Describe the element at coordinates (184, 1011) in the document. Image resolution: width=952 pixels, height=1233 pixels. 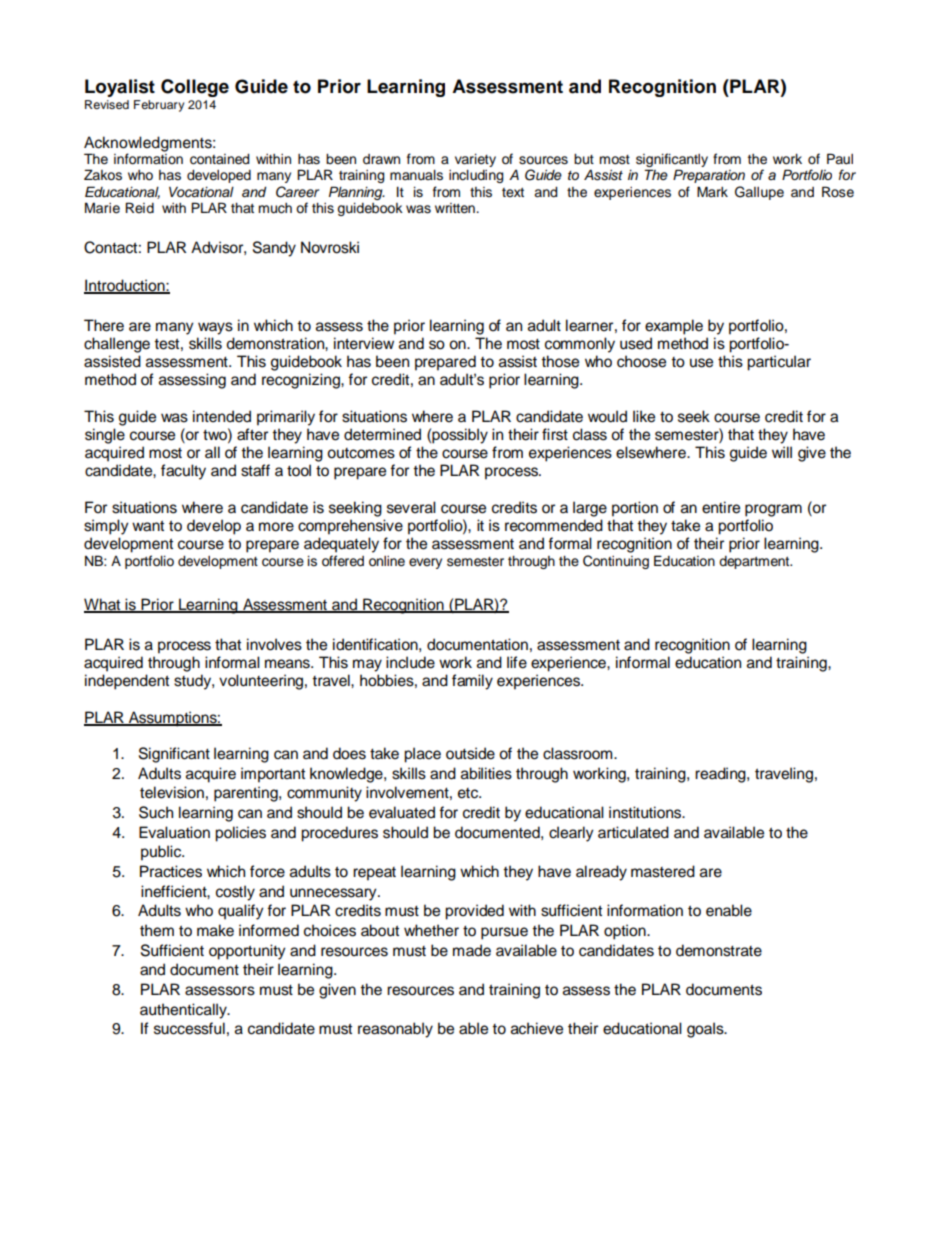
I see `authentically` at that location.
